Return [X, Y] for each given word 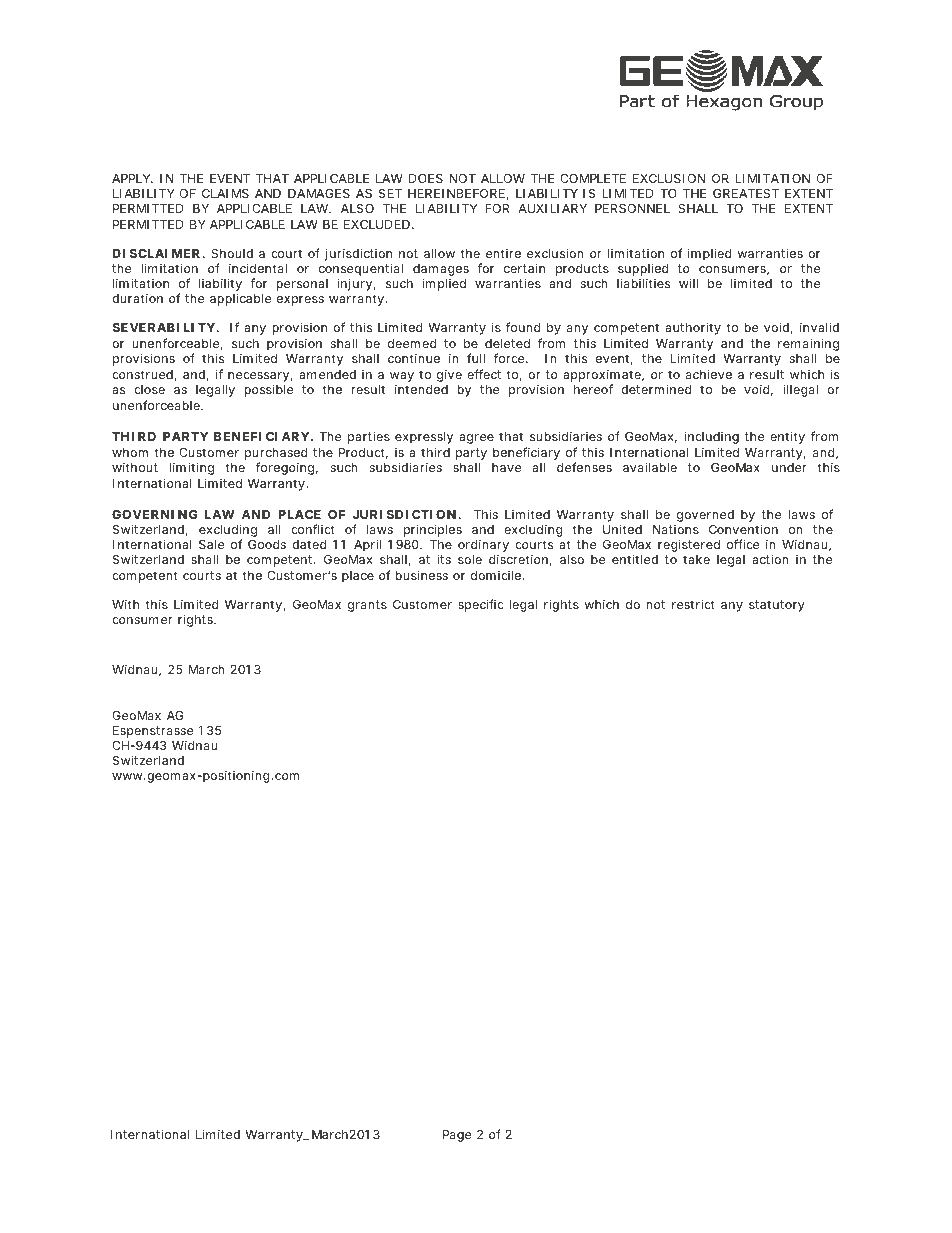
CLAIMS [225, 193]
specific [481, 605]
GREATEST [746, 193]
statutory [777, 606]
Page [457, 1136]
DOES [426, 178]
